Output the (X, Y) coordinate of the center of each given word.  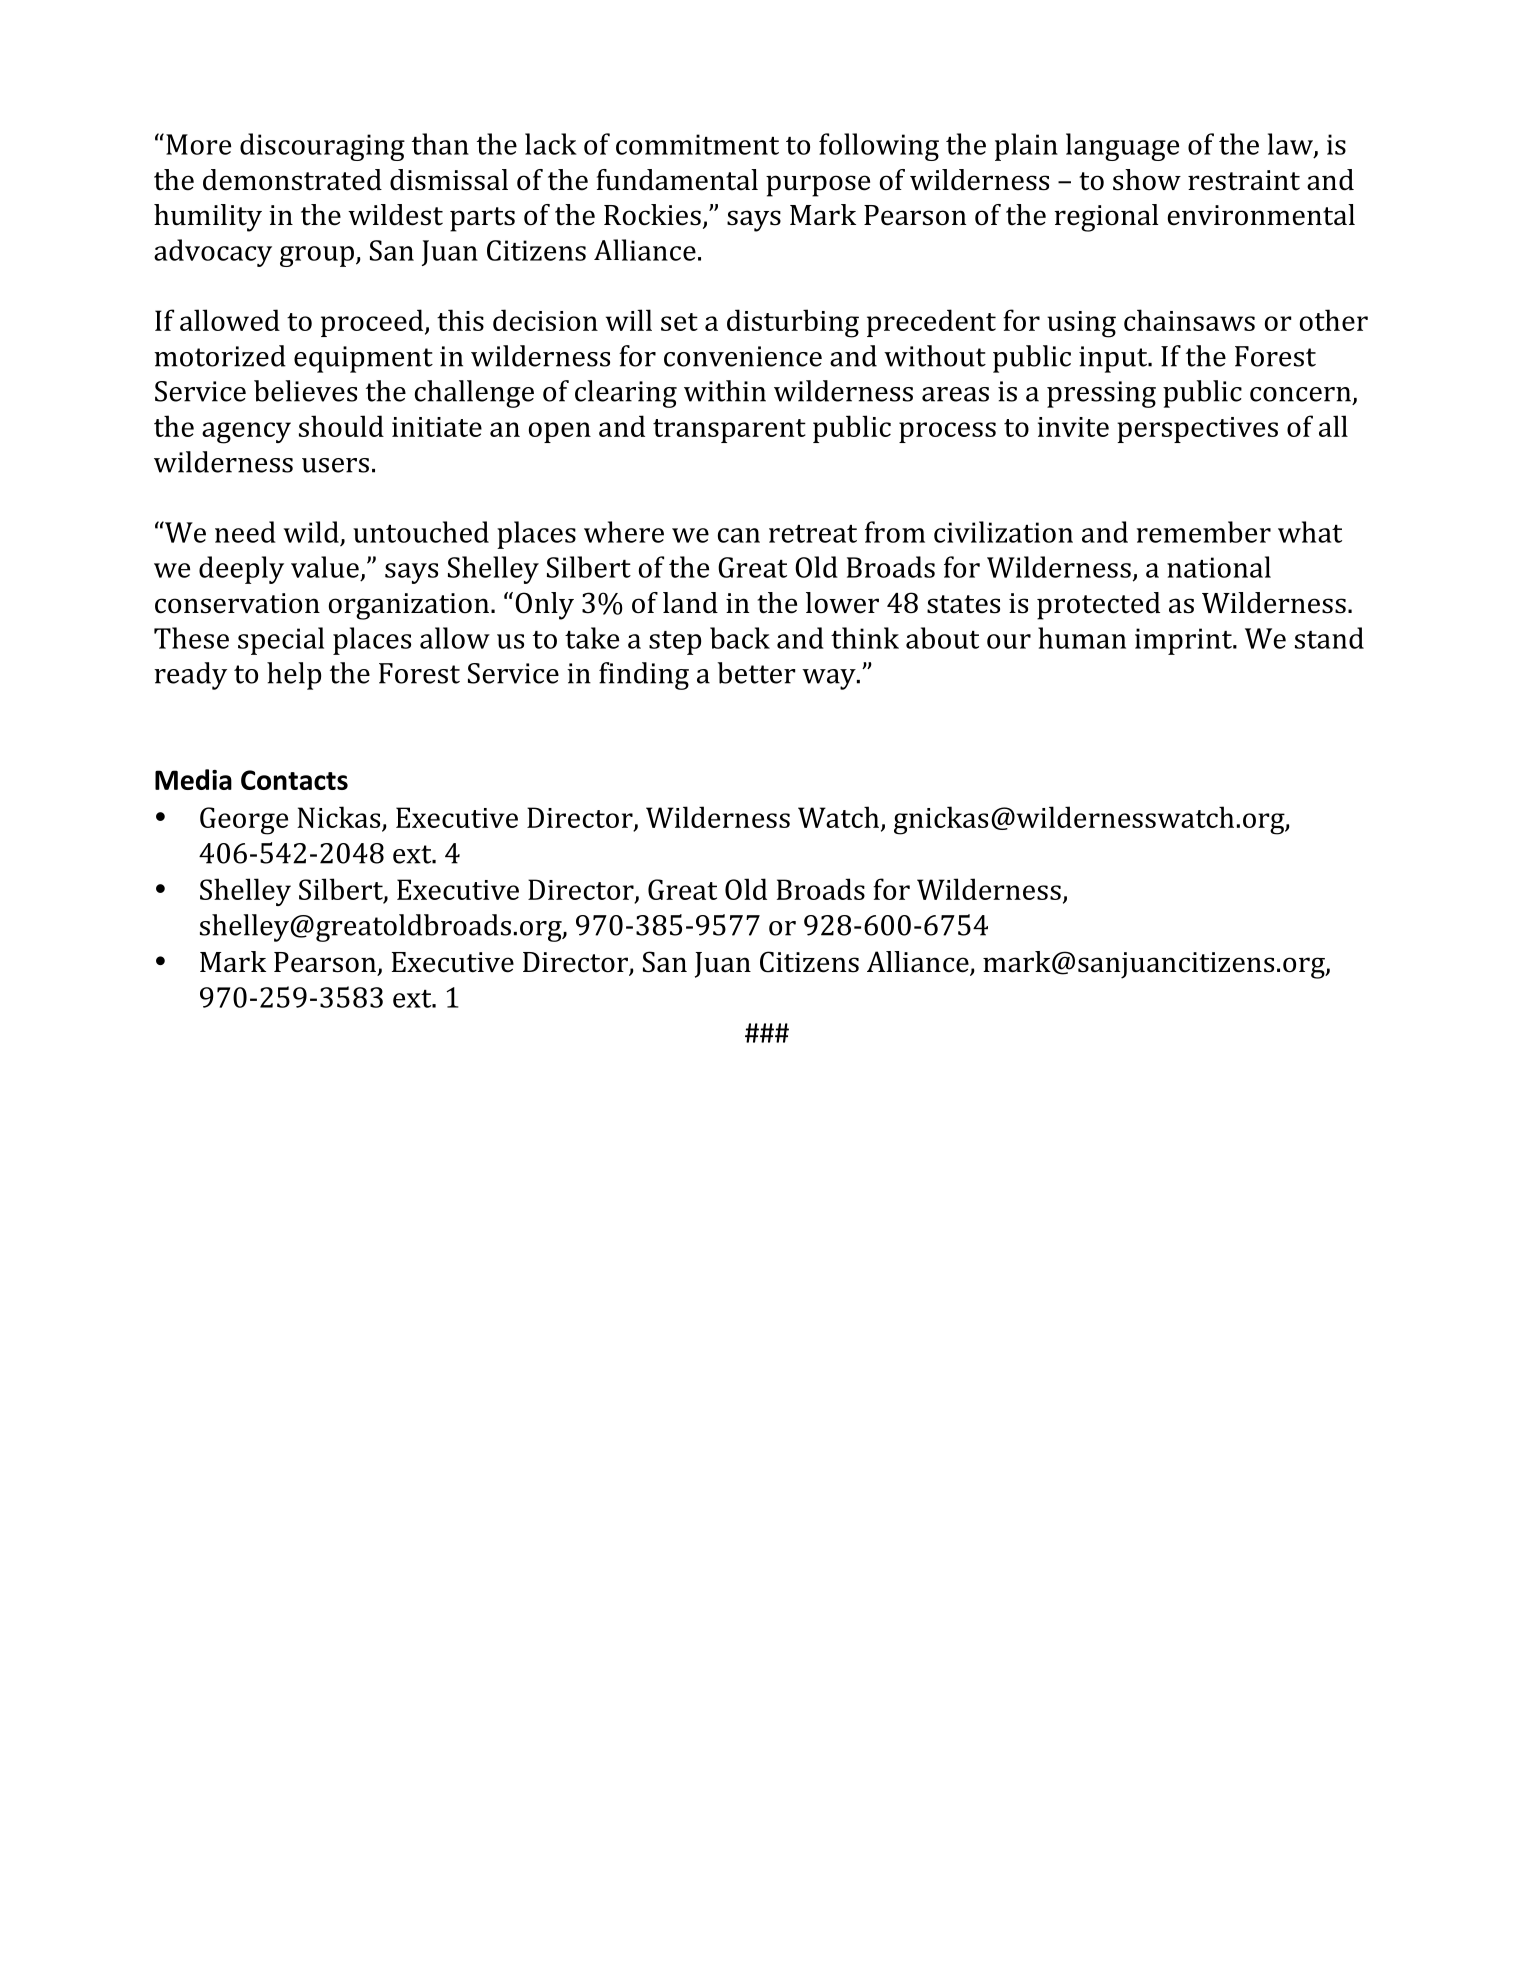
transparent (729, 431)
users (335, 465)
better (756, 673)
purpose (818, 186)
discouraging (322, 147)
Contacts (294, 780)
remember (1204, 532)
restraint (1244, 180)
